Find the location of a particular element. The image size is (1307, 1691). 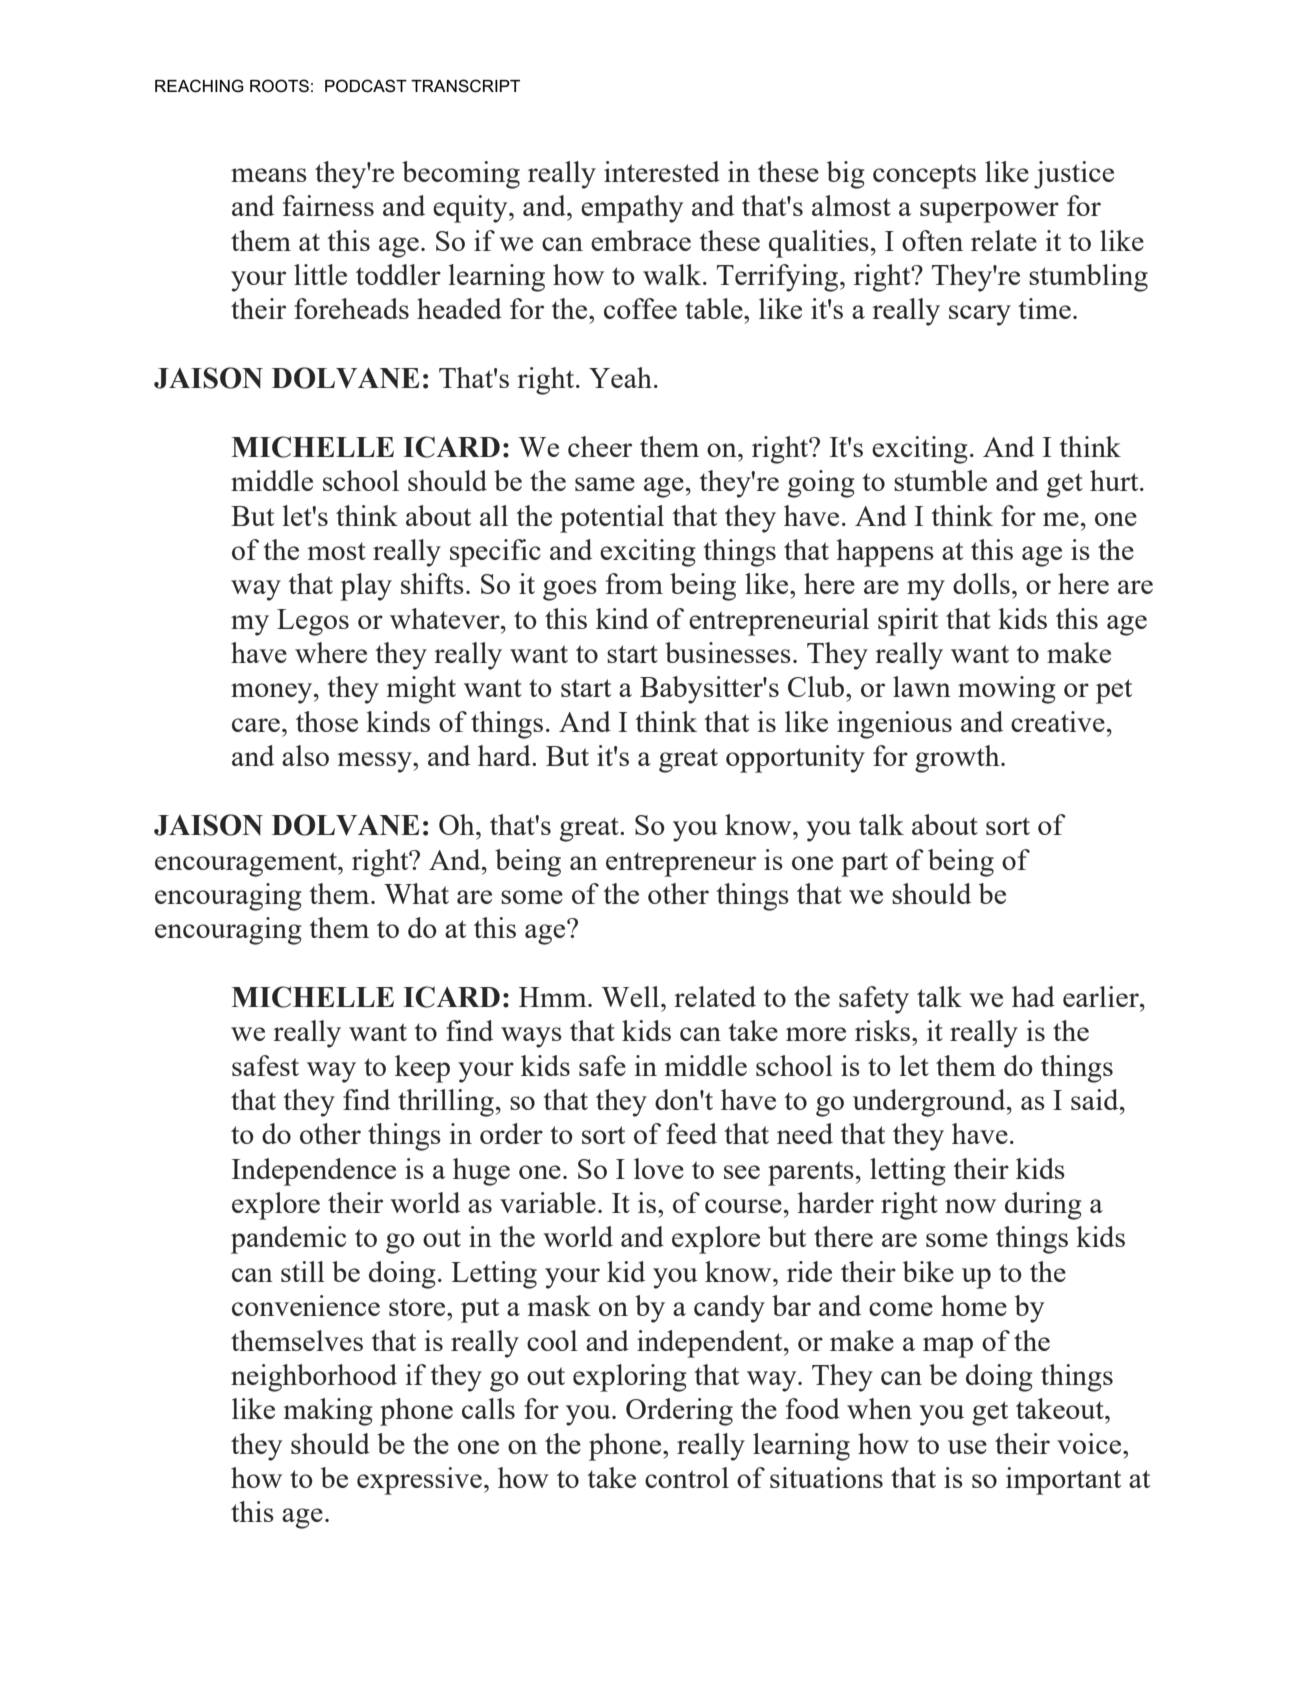

control is located at coordinates (687, 1477).
